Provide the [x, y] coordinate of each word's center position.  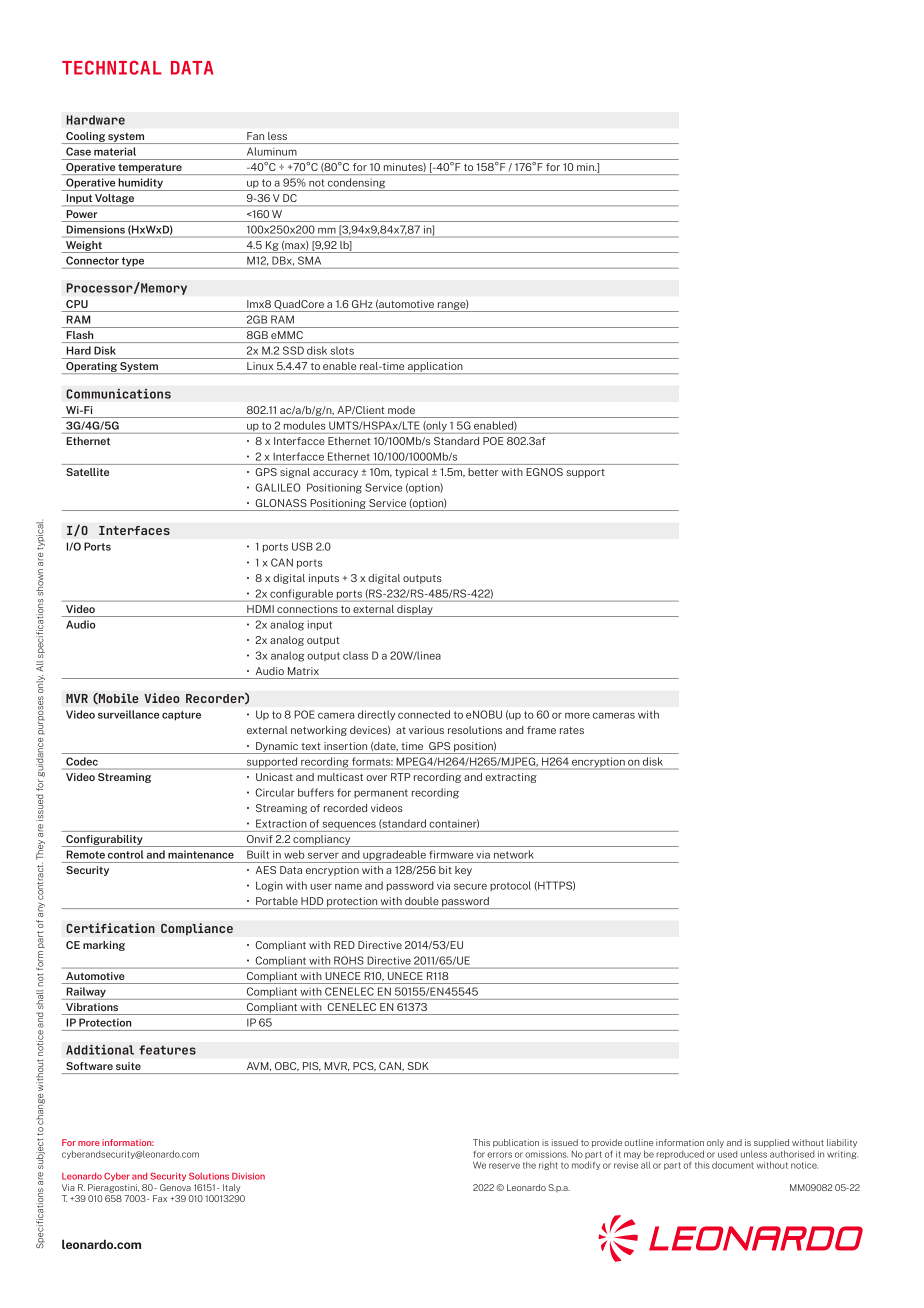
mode [401, 410]
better [483, 472]
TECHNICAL [112, 68]
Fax [160, 1198]
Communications [118, 393]
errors [499, 1155]
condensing [357, 184]
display [415, 611]
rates [572, 730]
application [435, 368]
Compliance [197, 929]
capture [181, 716]
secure [470, 886]
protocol [510, 886]
